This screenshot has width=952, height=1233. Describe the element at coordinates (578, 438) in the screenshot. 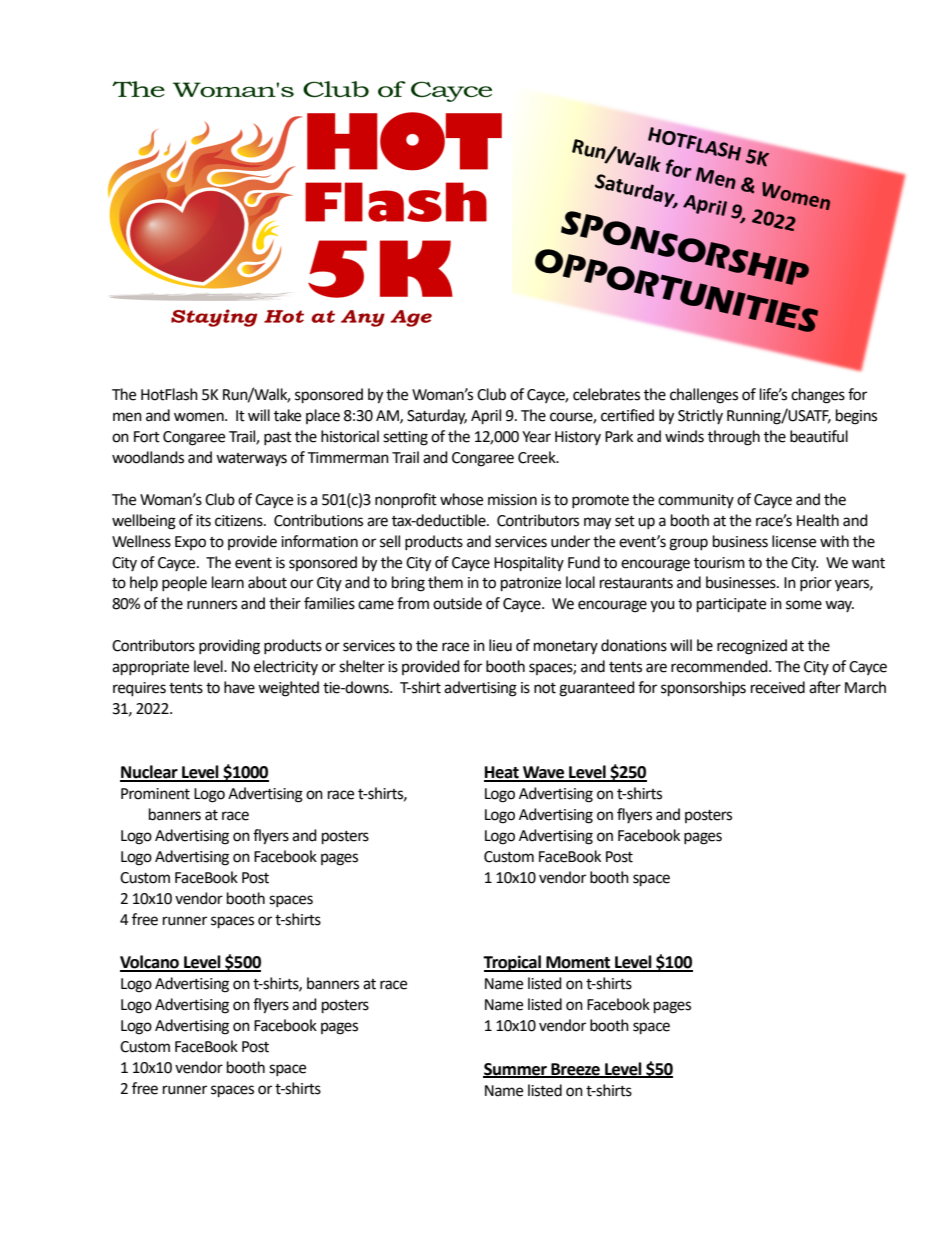

I see `History` at that location.
